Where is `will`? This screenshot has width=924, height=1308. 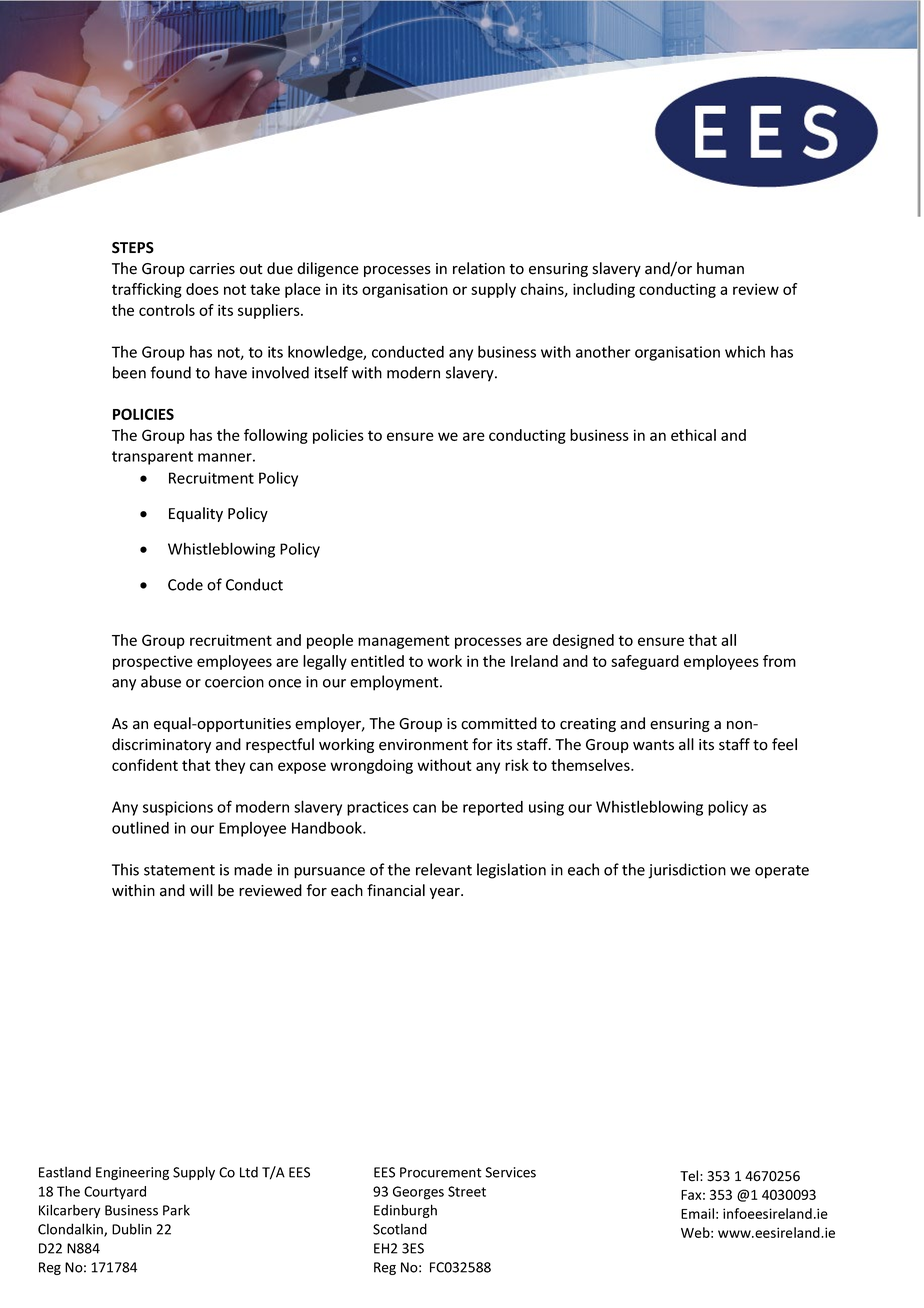
will is located at coordinates (201, 890).
